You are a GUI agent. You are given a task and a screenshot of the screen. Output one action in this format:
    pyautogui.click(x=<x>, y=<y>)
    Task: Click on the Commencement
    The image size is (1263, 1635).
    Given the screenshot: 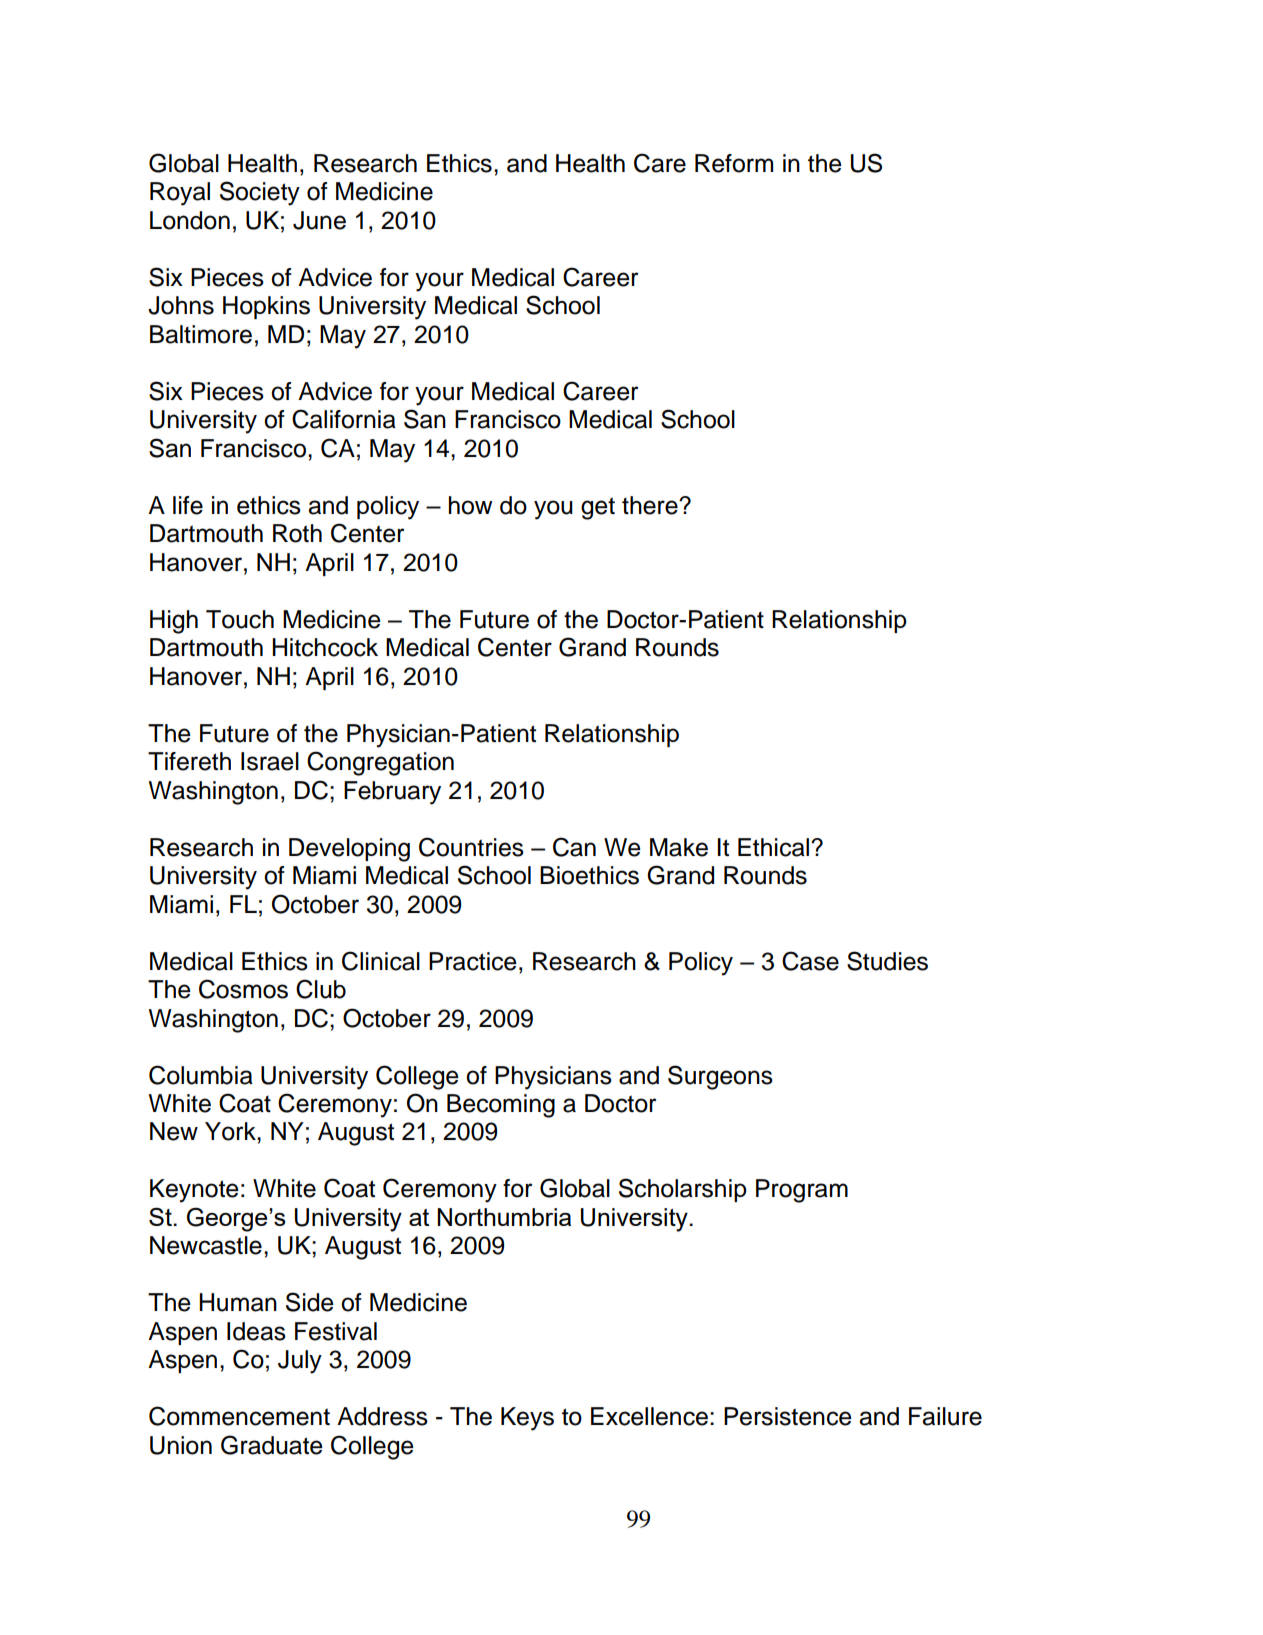 What is the action you would take?
    pyautogui.click(x=239, y=1416)
